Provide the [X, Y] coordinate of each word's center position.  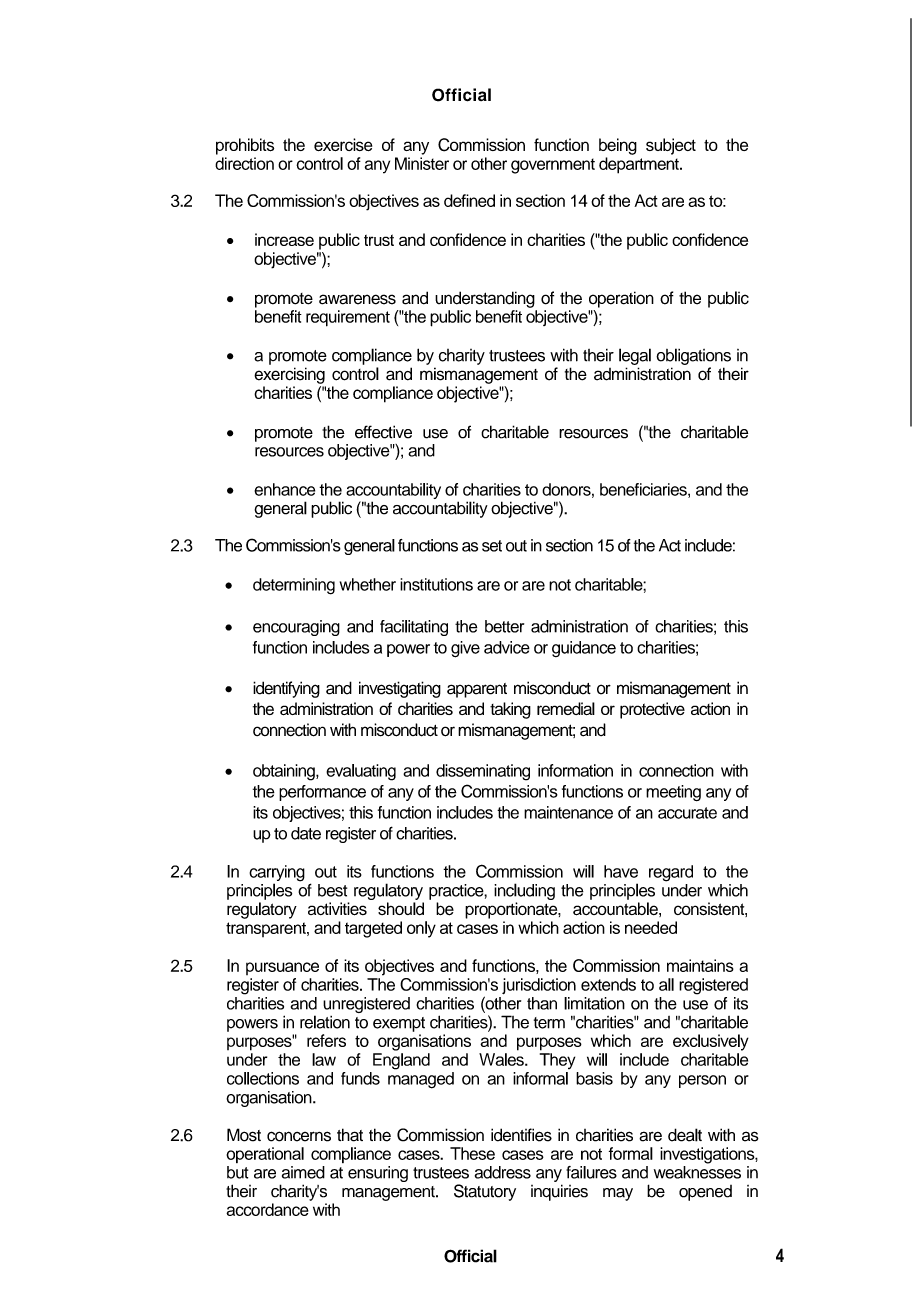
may [618, 1194]
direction [244, 163]
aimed [303, 1172]
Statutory [485, 1192]
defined [469, 200]
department [640, 165]
